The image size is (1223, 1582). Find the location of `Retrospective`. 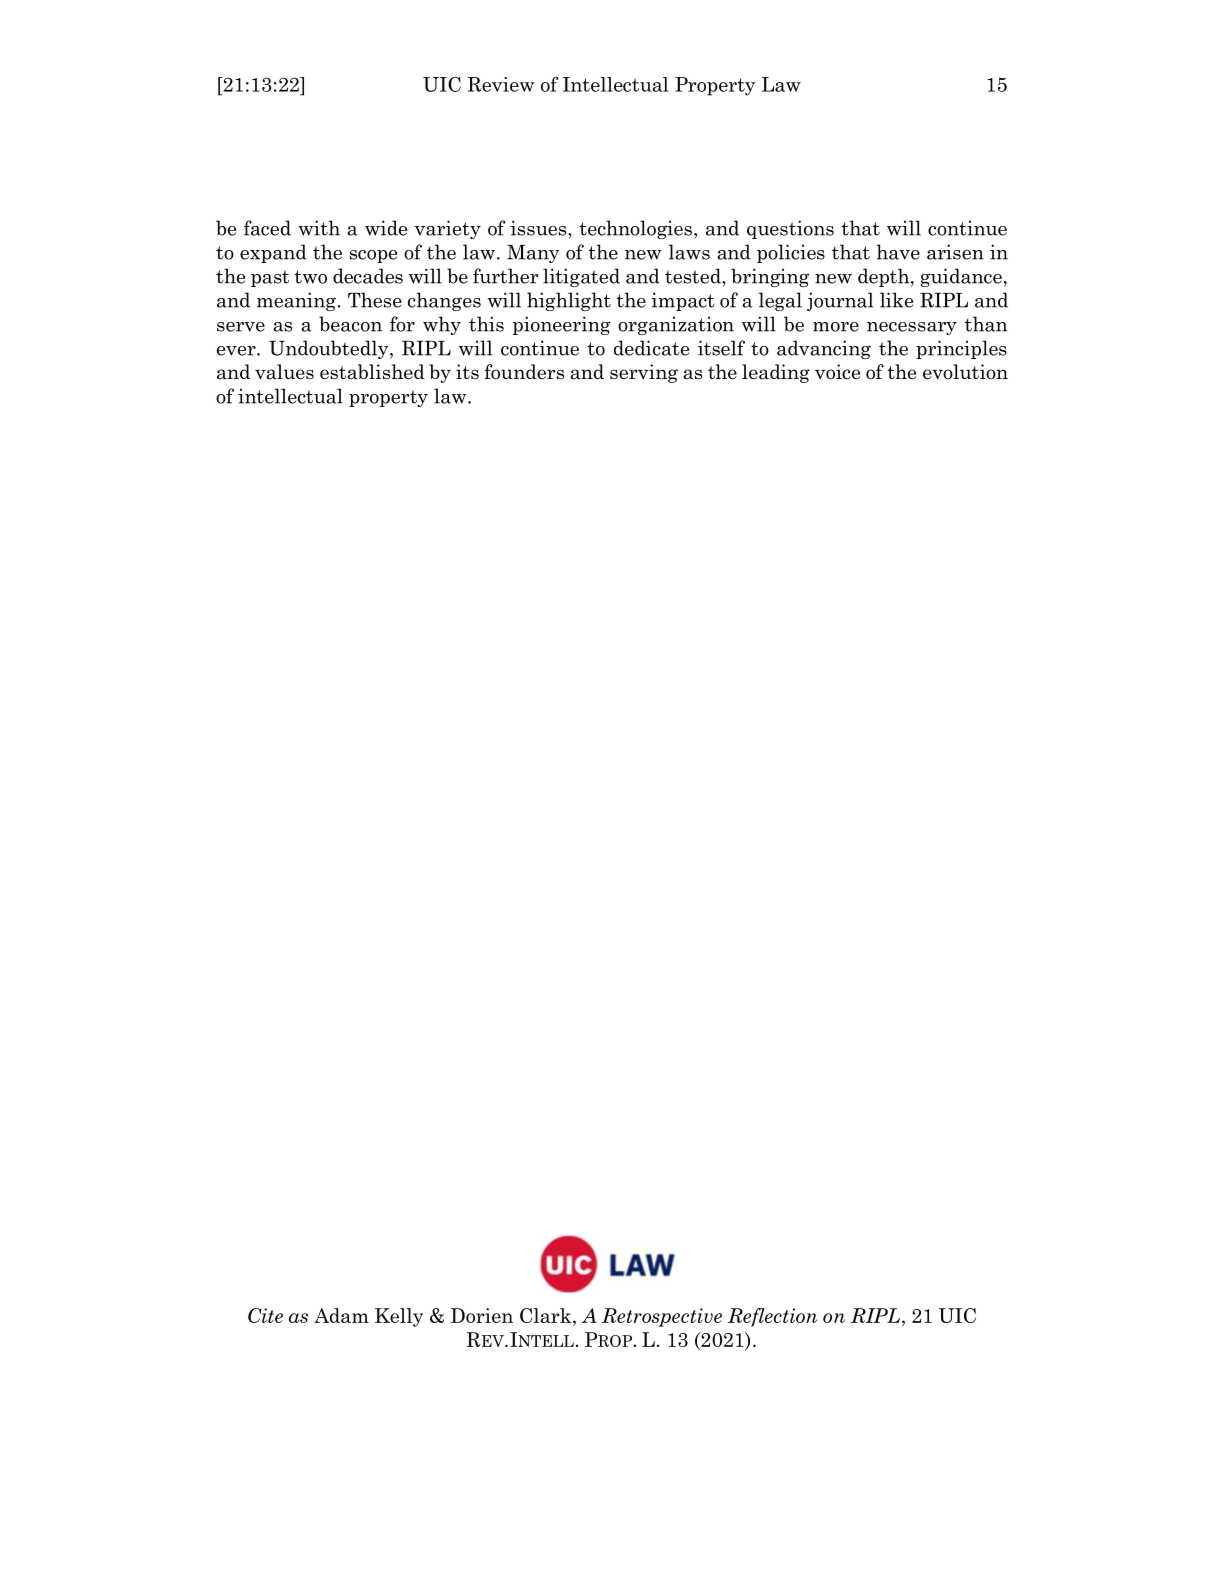

Retrospective is located at coordinates (662, 1317).
